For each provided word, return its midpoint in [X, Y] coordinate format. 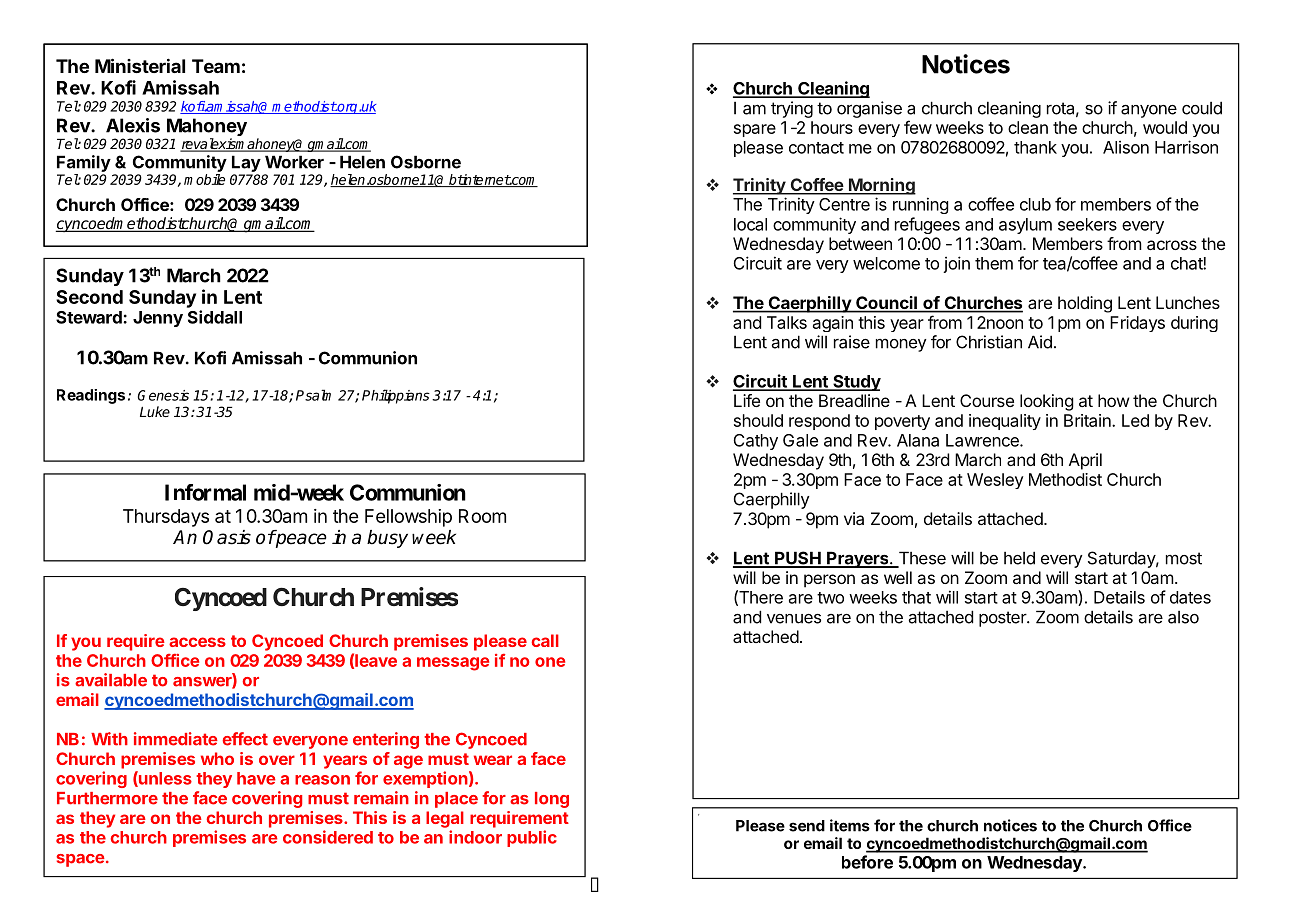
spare [755, 130]
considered [328, 837]
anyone [1149, 111]
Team [216, 66]
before [867, 862]
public [532, 838]
